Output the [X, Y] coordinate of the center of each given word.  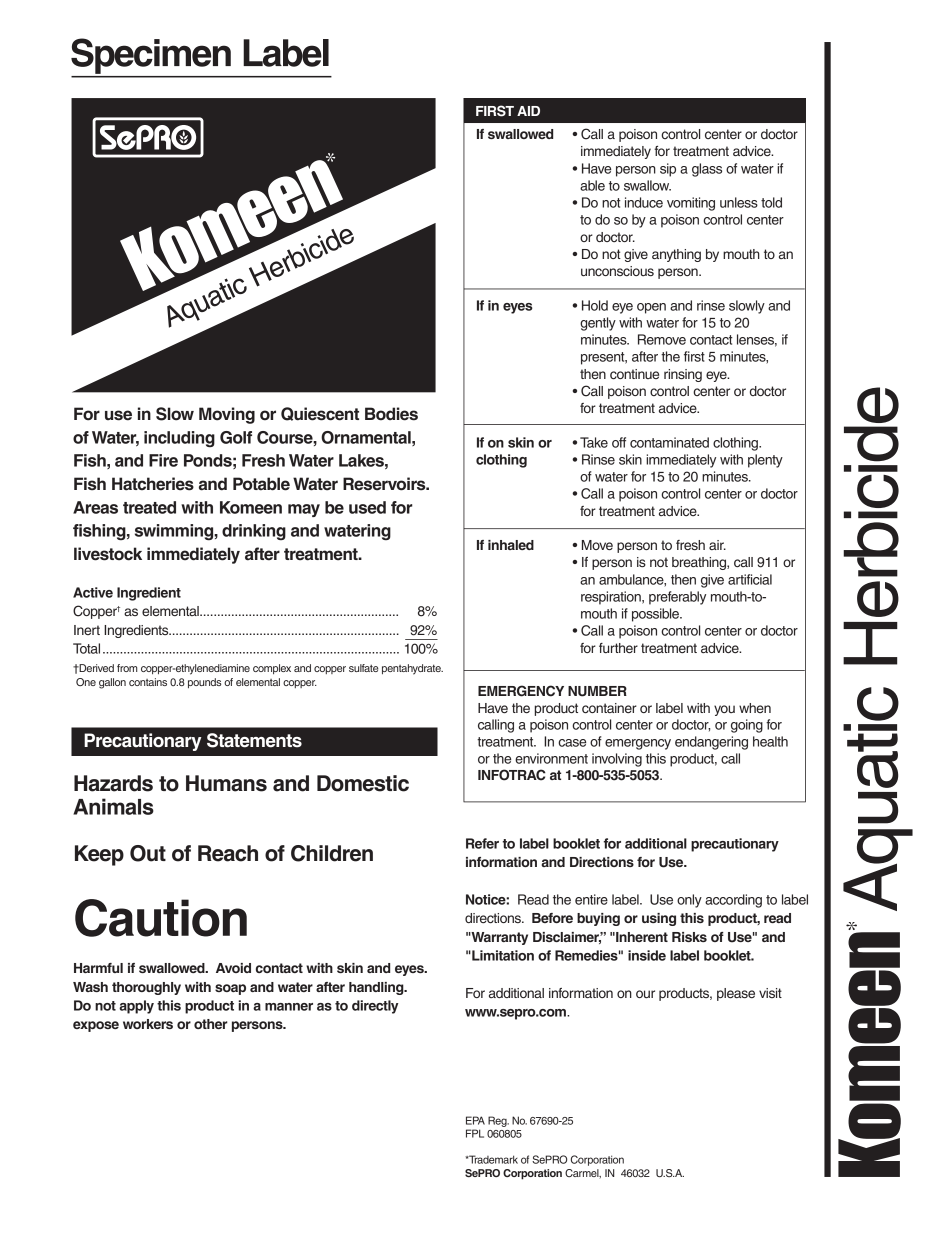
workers [148, 1024]
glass [707, 170]
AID [528, 111]
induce [644, 202]
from [127, 668]
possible [657, 615]
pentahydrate [412, 669]
